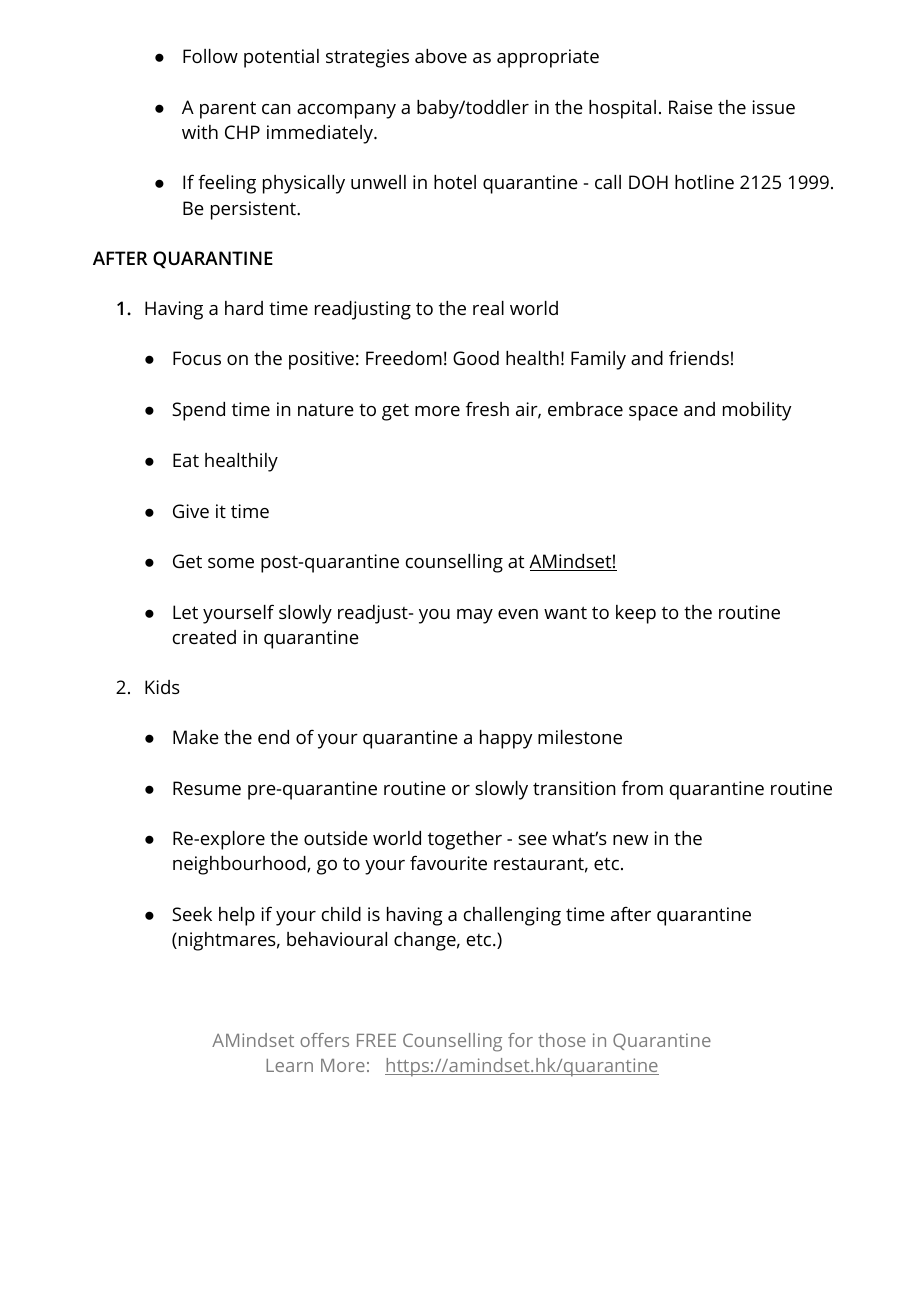  I want to click on Spend, so click(198, 411).
